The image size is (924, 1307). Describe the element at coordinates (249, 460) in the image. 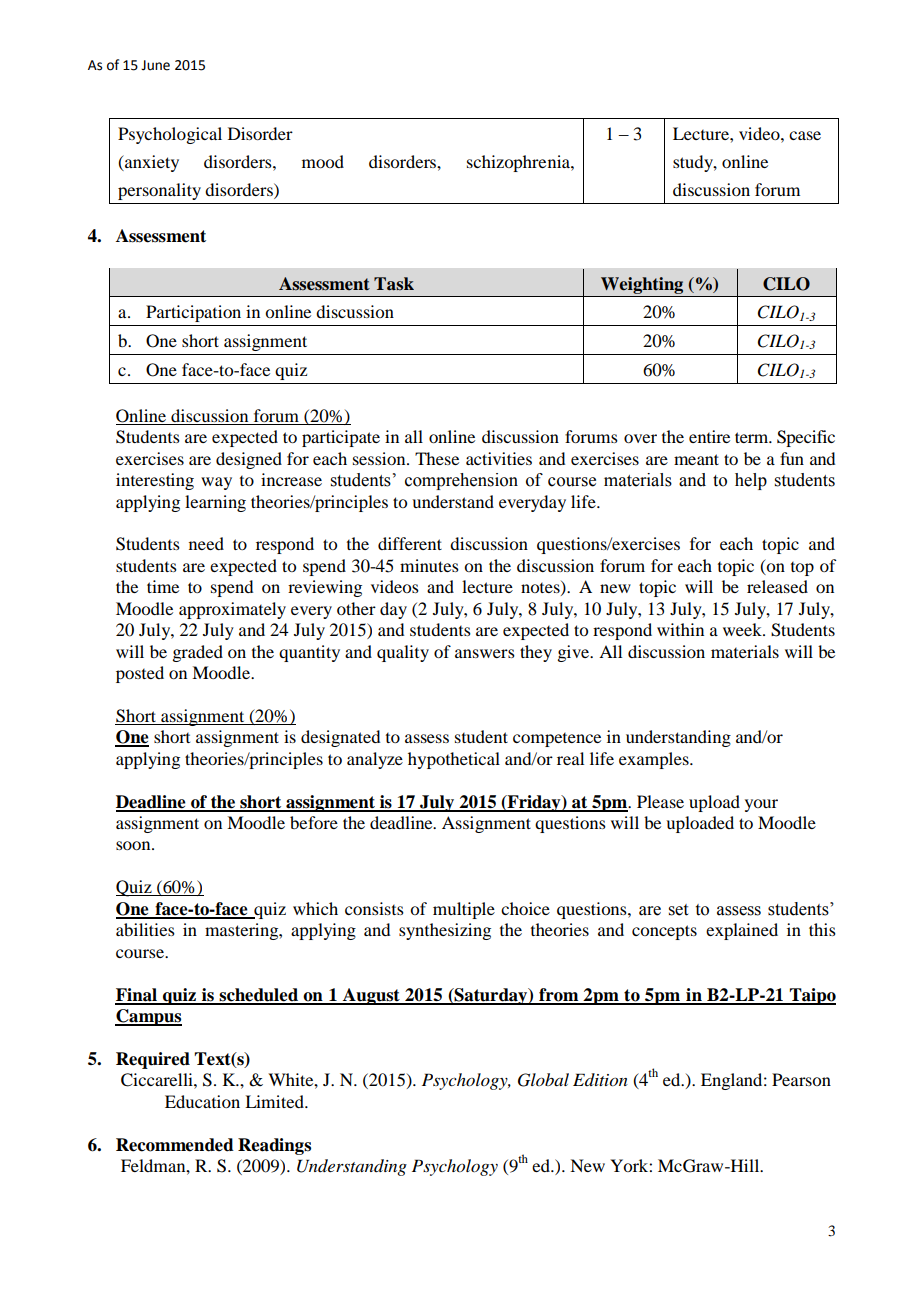

I see `designed` at that location.
